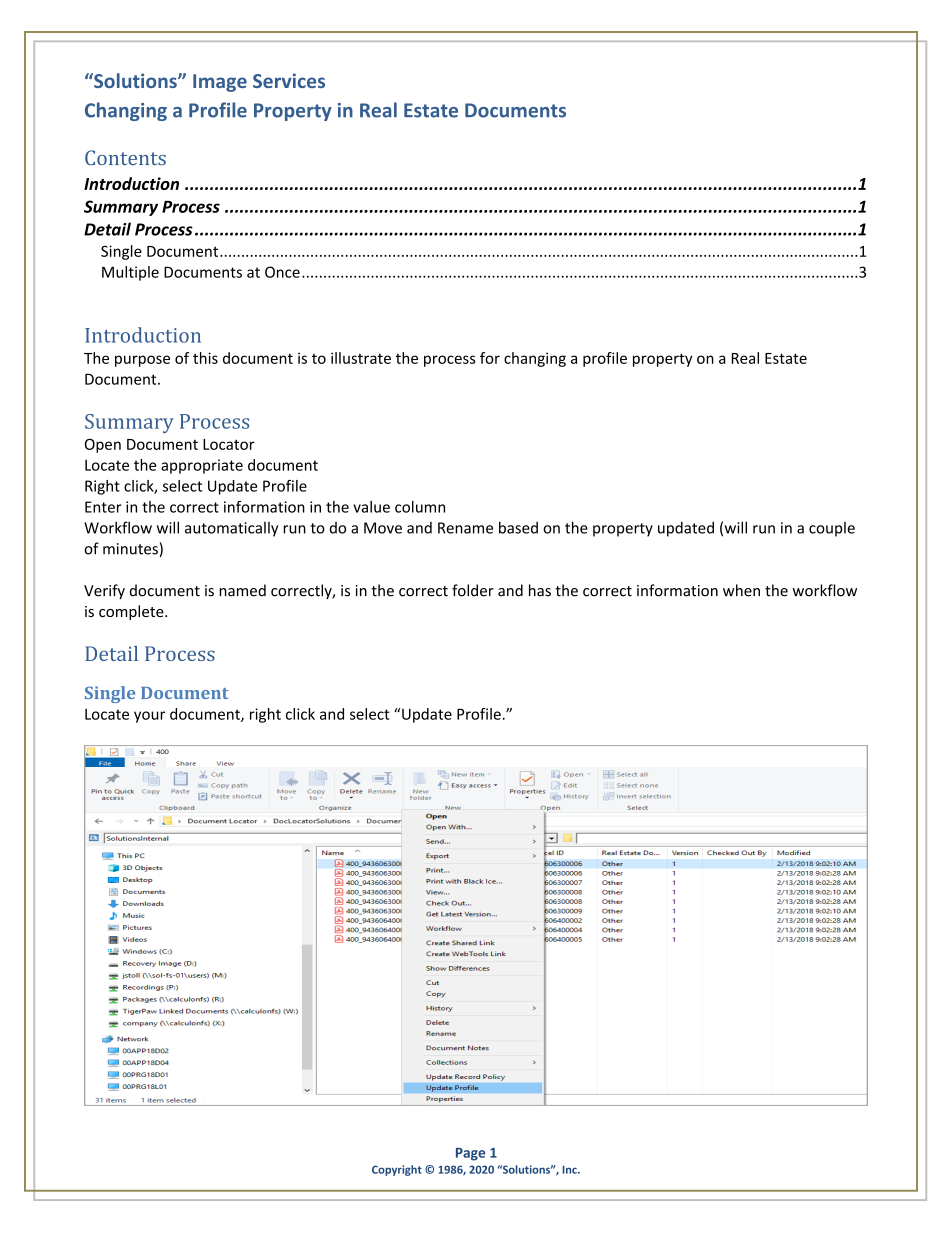 The height and width of the page is (1233, 952). What do you see at coordinates (289, 80) in the page?
I see `Services` at bounding box center [289, 80].
